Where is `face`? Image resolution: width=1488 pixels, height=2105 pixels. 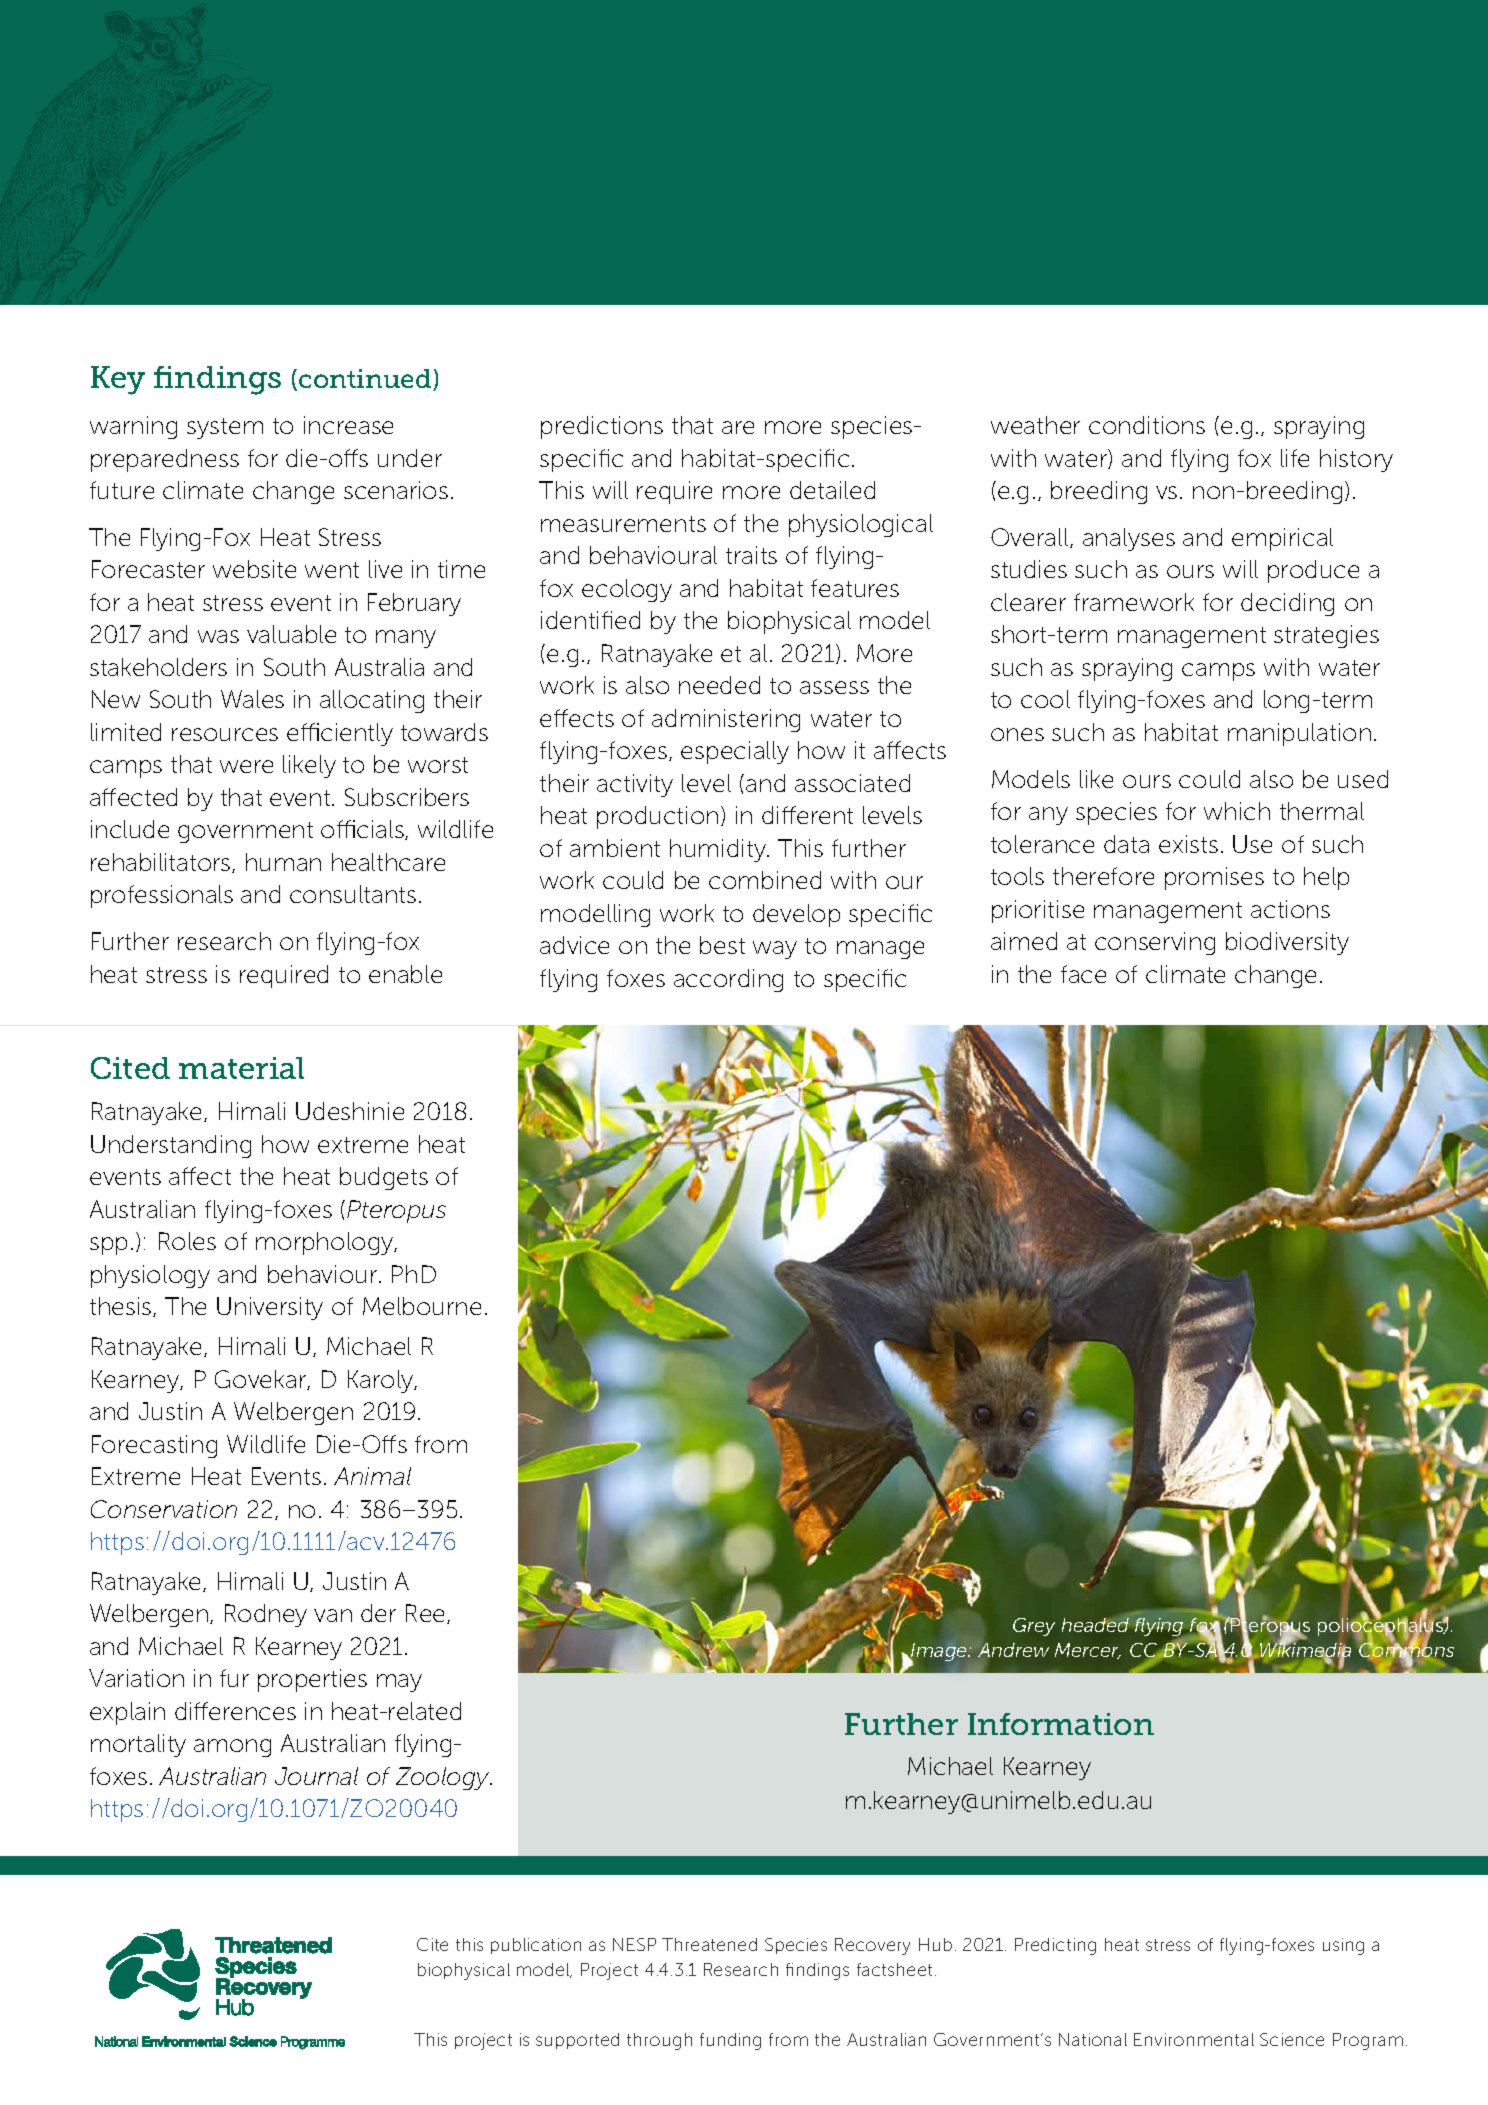
face is located at coordinates (1083, 974).
